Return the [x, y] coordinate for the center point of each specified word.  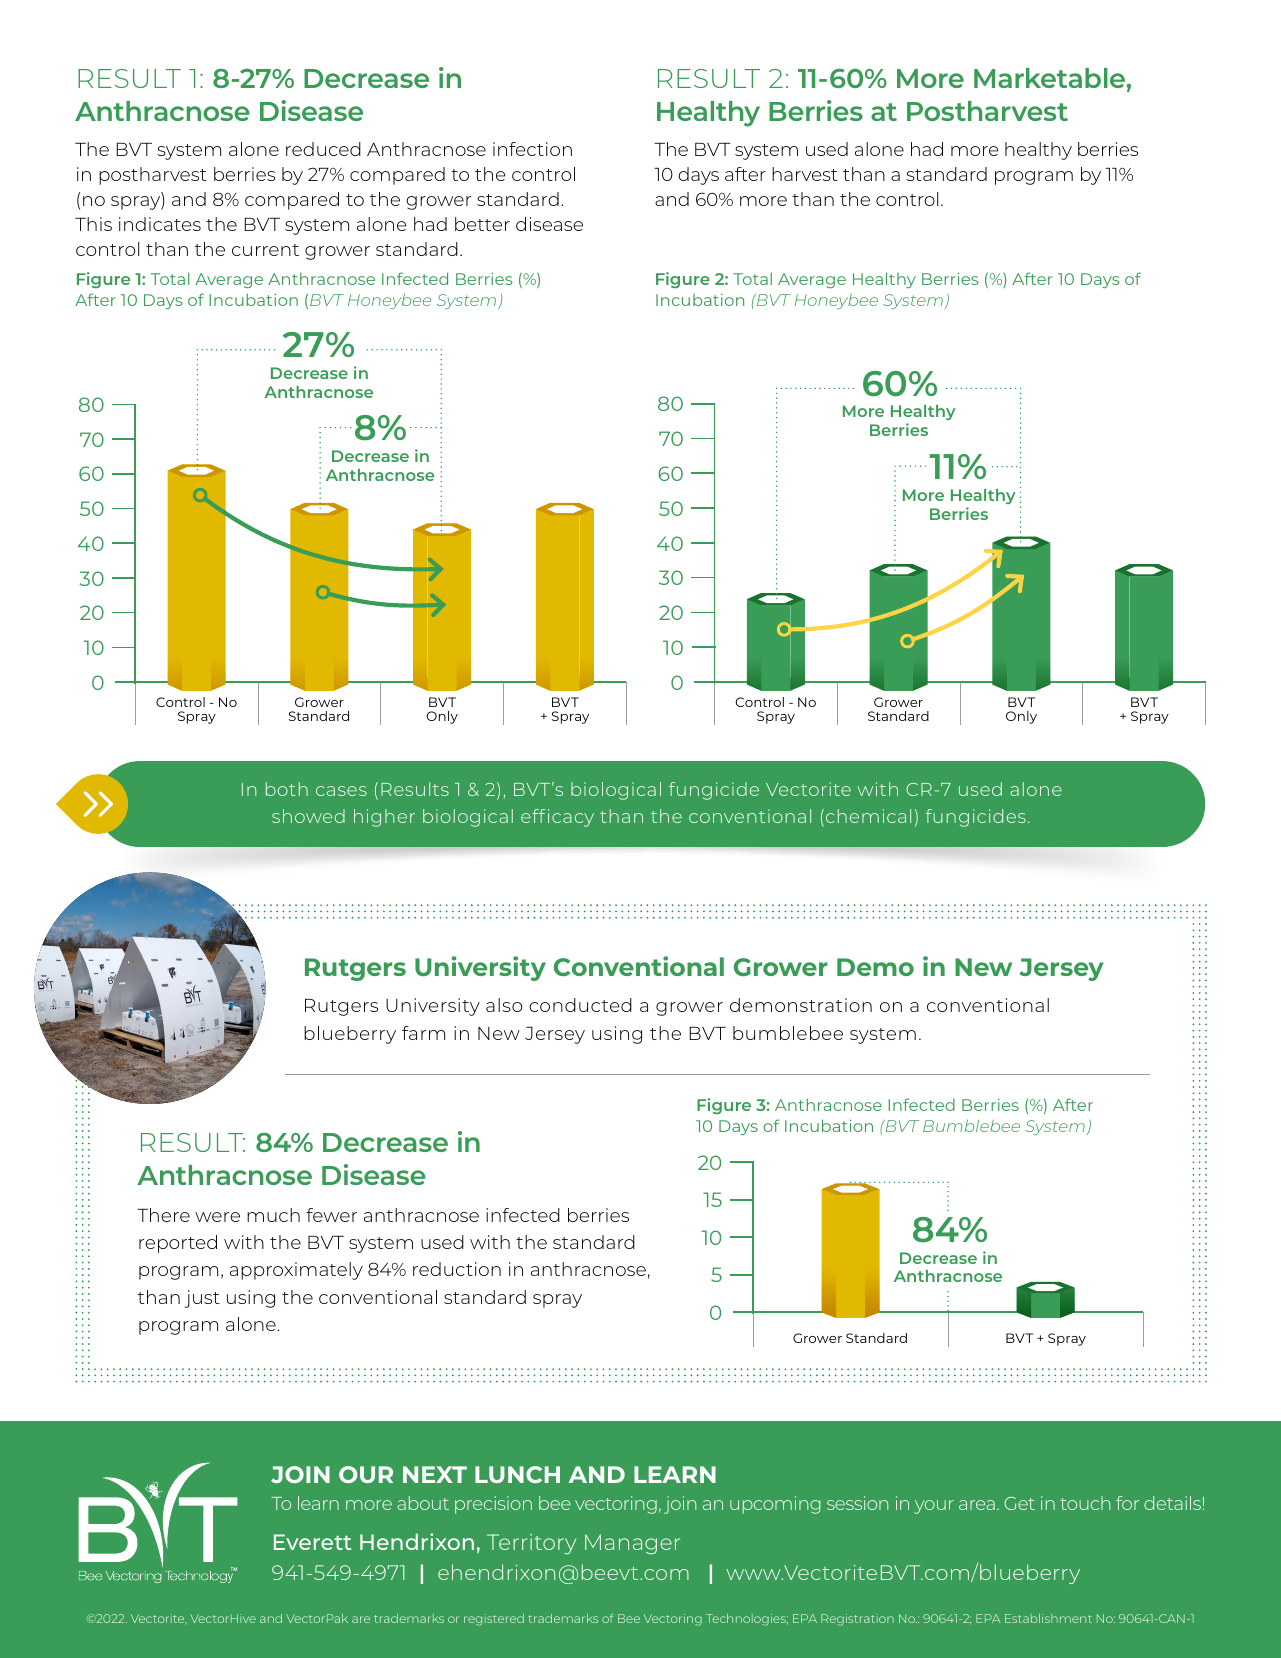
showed [308, 816]
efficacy [557, 818]
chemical [868, 816]
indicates [160, 224]
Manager [632, 1544]
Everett [312, 1542]
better [482, 224]
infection [532, 149]
